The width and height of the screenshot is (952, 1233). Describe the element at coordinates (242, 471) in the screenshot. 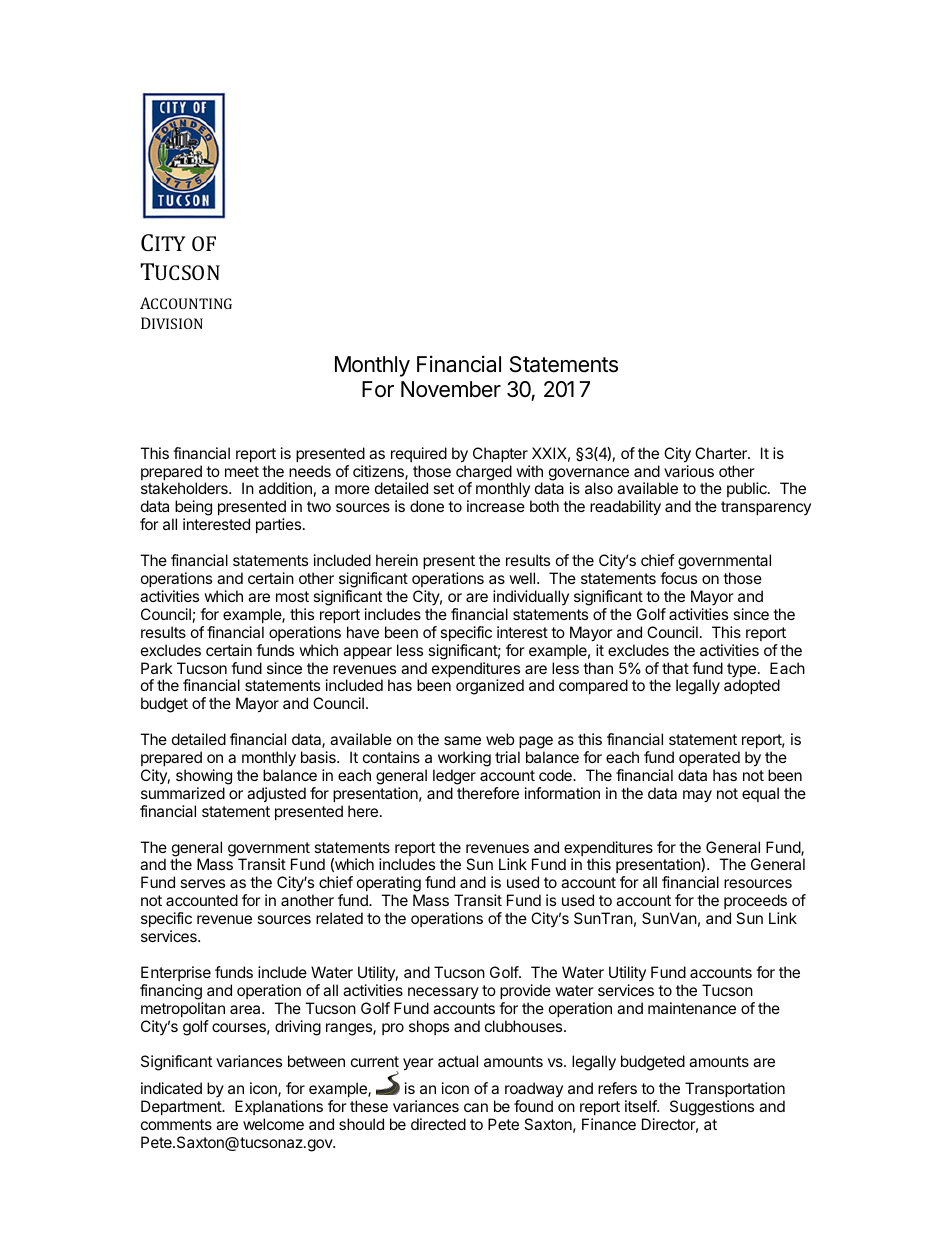

I see `meet` at that location.
